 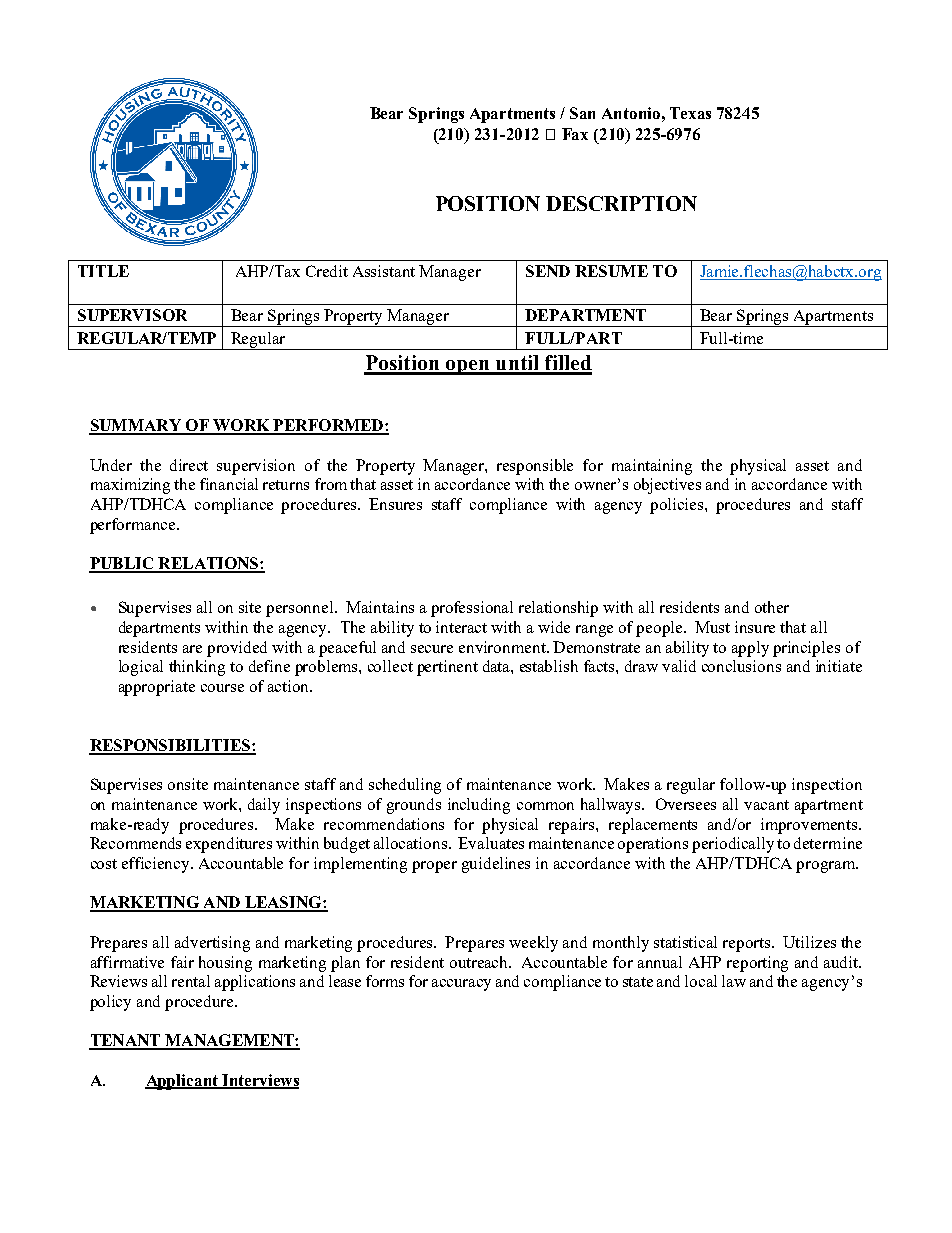 What do you see at coordinates (734, 981) in the document?
I see `law` at bounding box center [734, 981].
